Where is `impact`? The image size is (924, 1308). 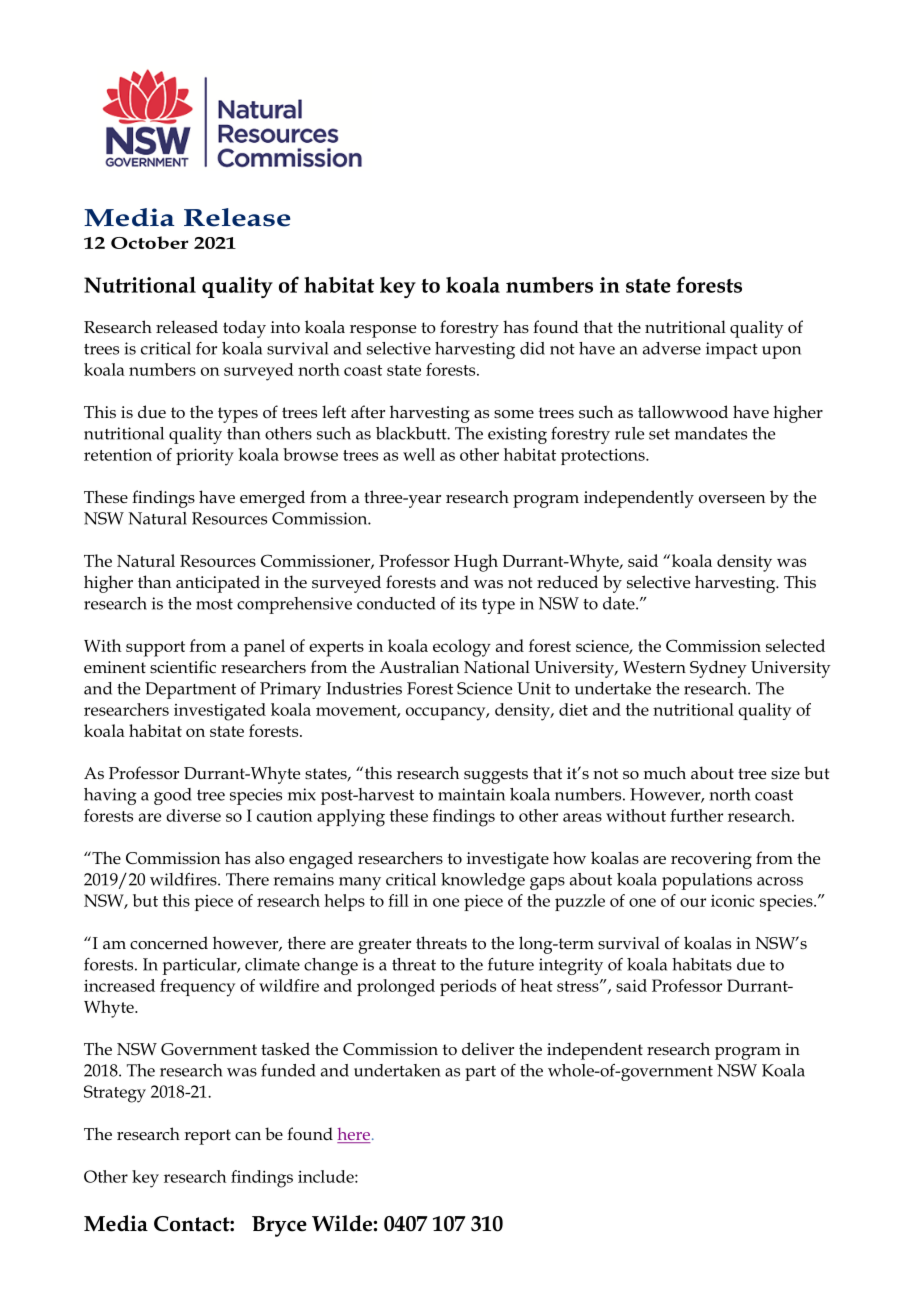 impact is located at coordinates (732, 350).
